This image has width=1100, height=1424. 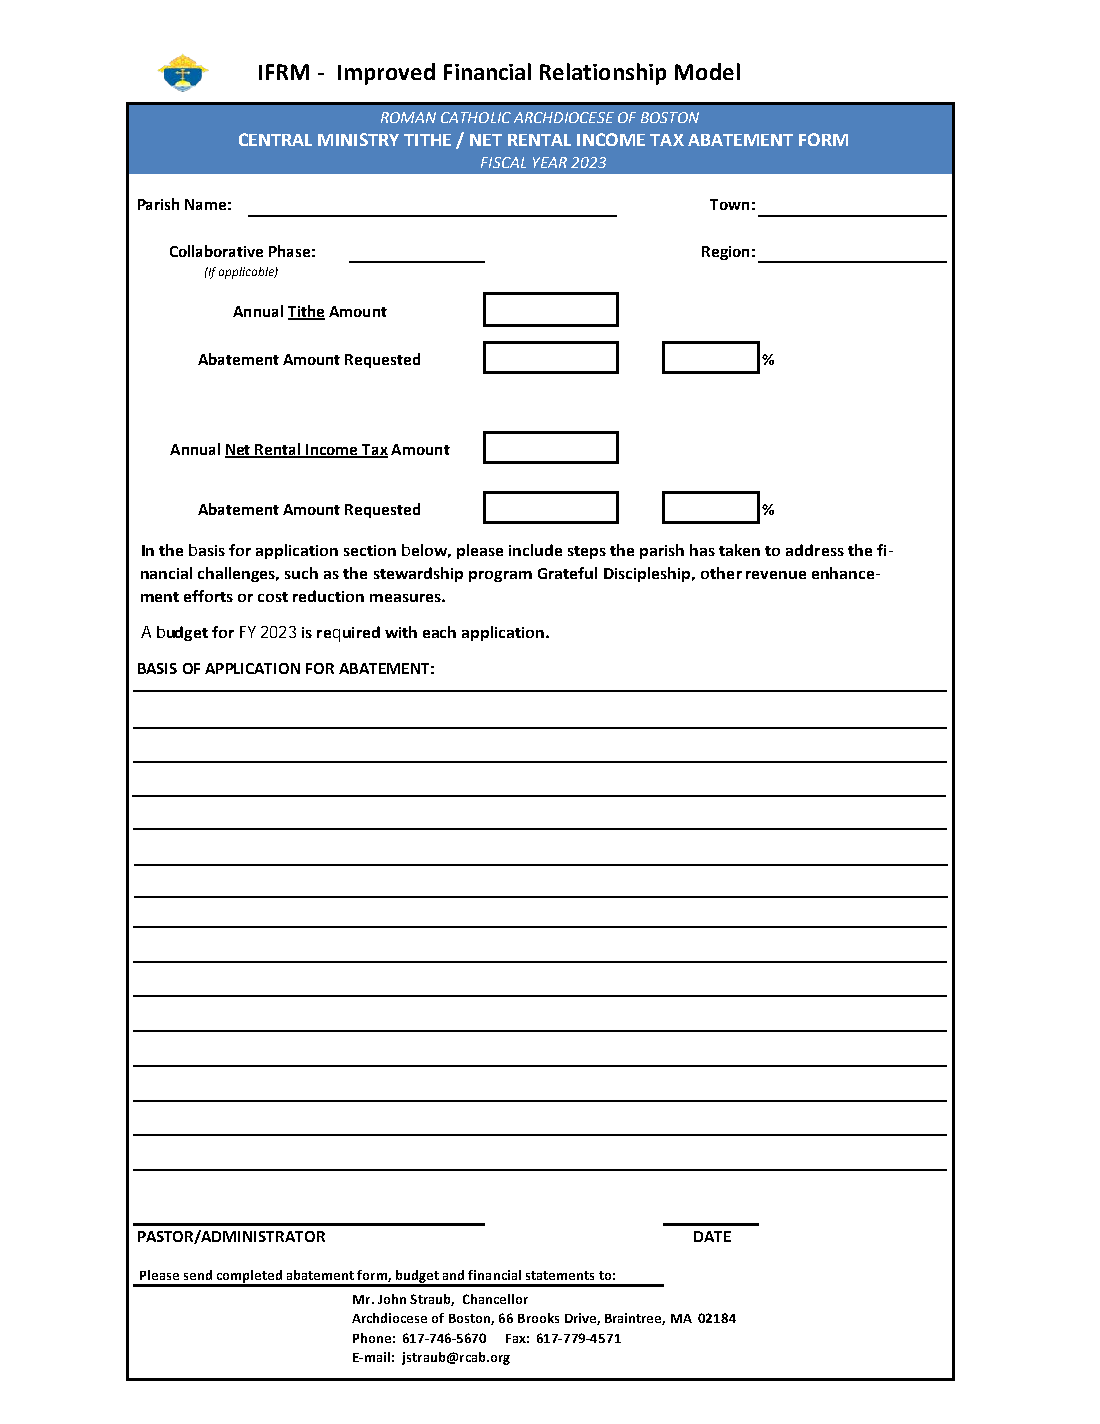 What do you see at coordinates (439, 632) in the image?
I see `each` at bounding box center [439, 632].
